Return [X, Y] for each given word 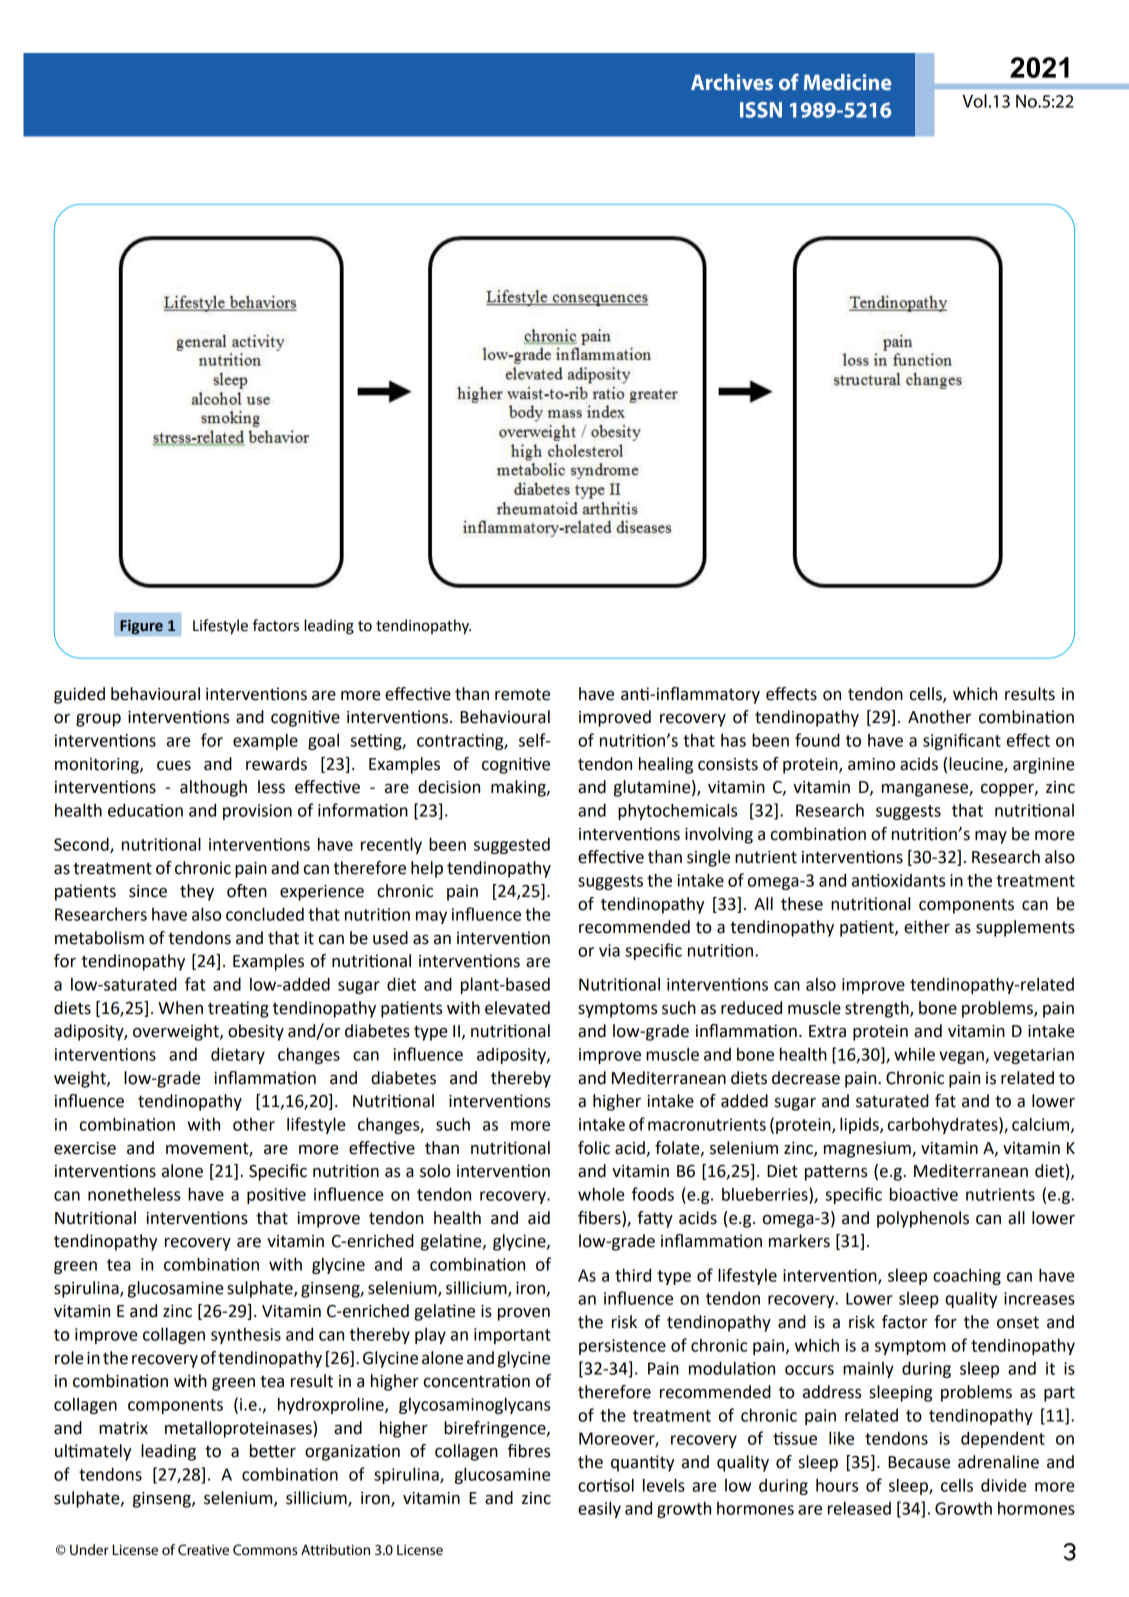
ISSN [761, 110]
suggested [512, 845]
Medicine [847, 82]
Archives [732, 82]
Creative [203, 1549]
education [145, 810]
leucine [977, 764]
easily [599, 1509]
